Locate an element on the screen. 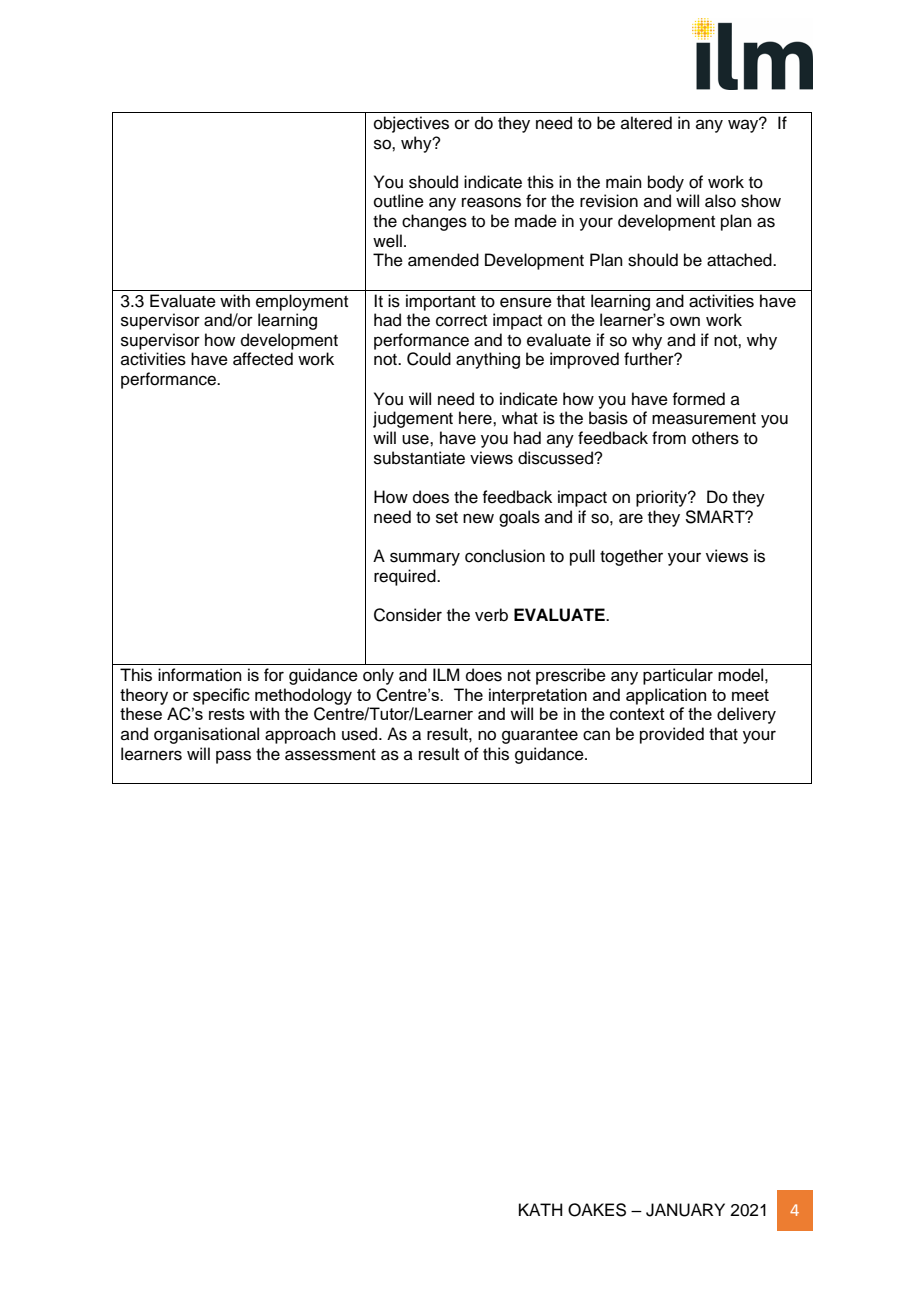 The height and width of the screenshot is (1309, 924). body is located at coordinates (666, 183).
